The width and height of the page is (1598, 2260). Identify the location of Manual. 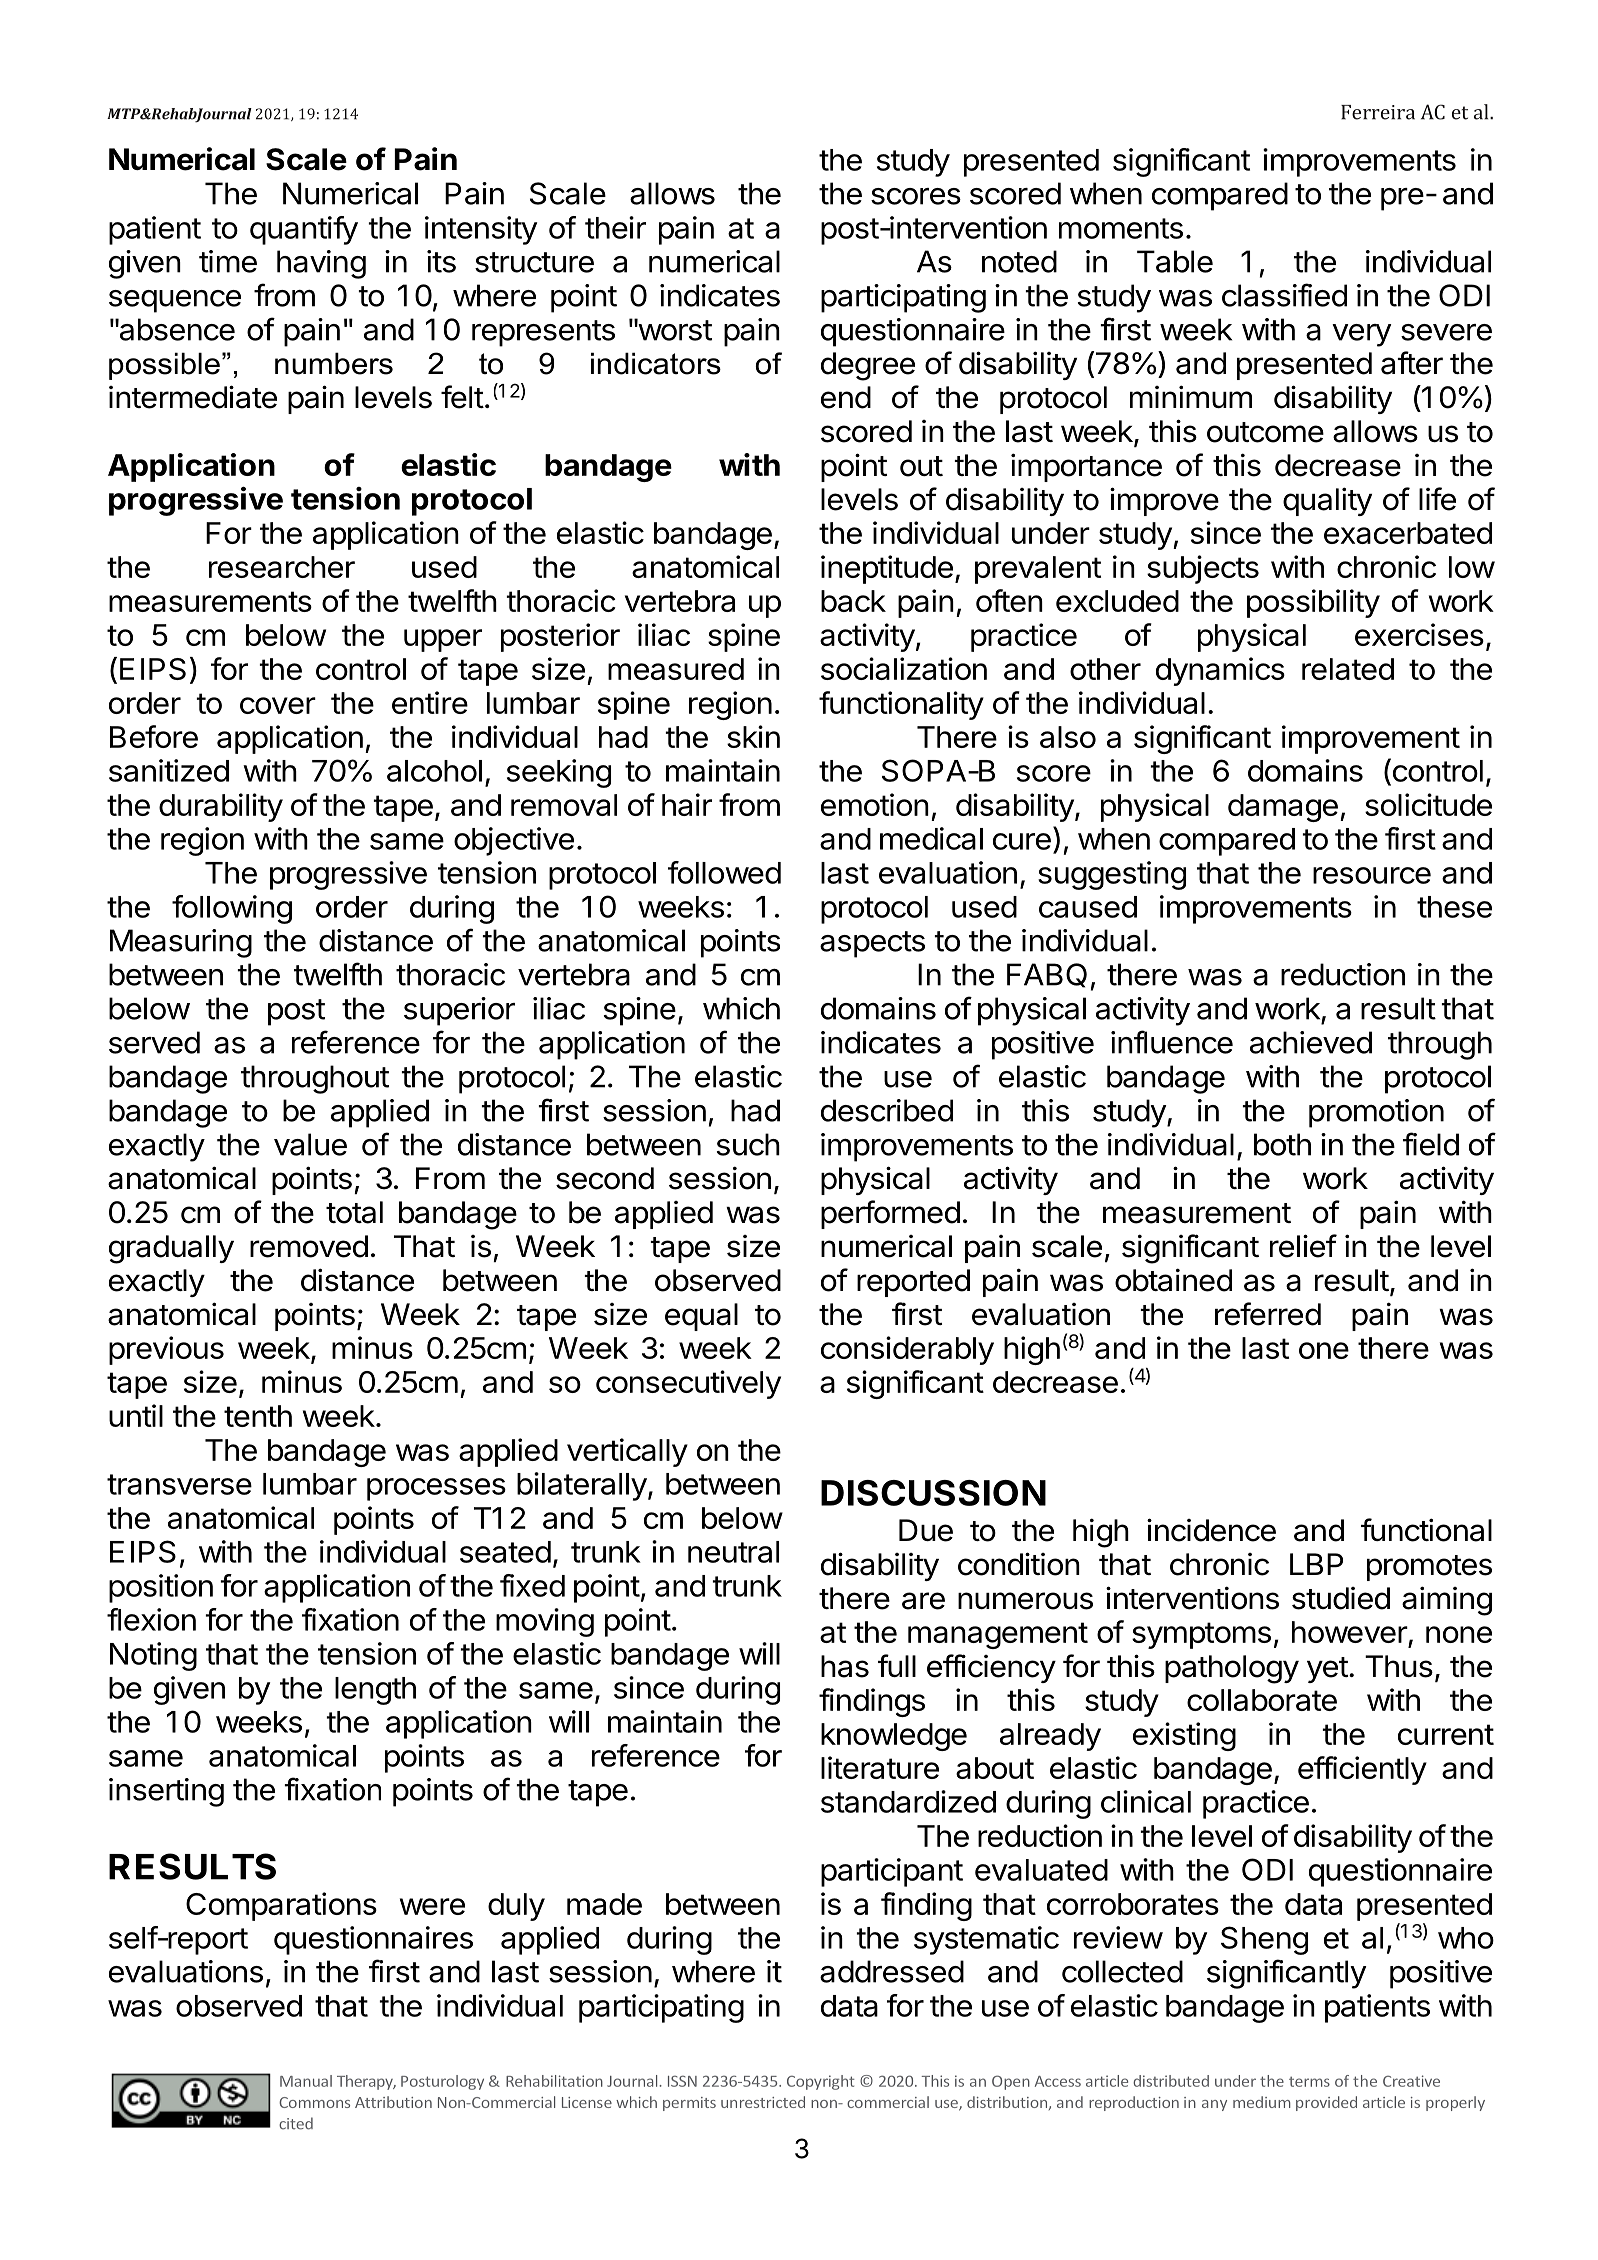
(306, 2081).
